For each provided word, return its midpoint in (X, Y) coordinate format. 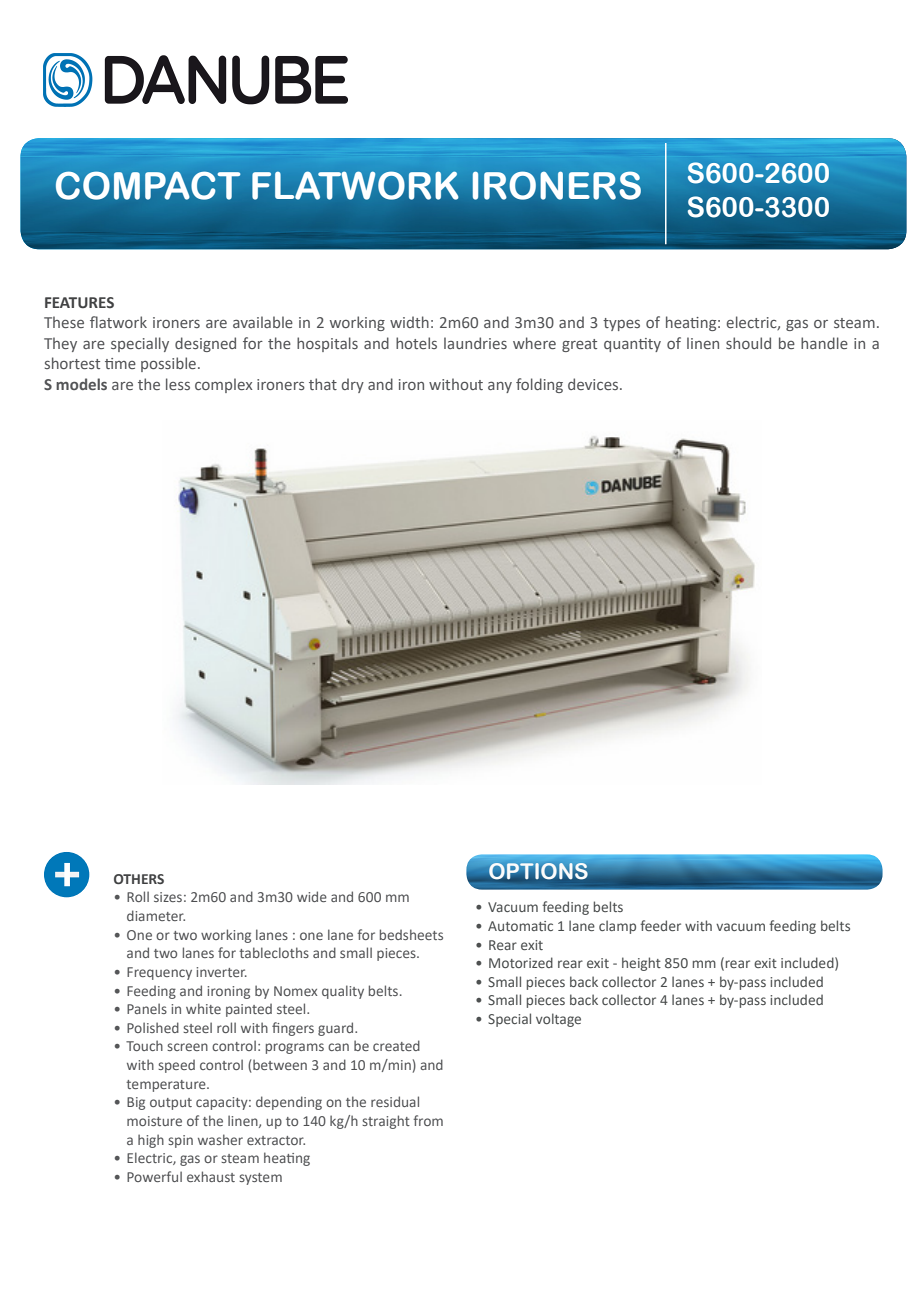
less (178, 384)
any (500, 387)
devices (594, 384)
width (409, 322)
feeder (660, 925)
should (748, 343)
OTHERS (139, 879)
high (151, 1141)
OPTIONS (538, 872)
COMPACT (148, 185)
